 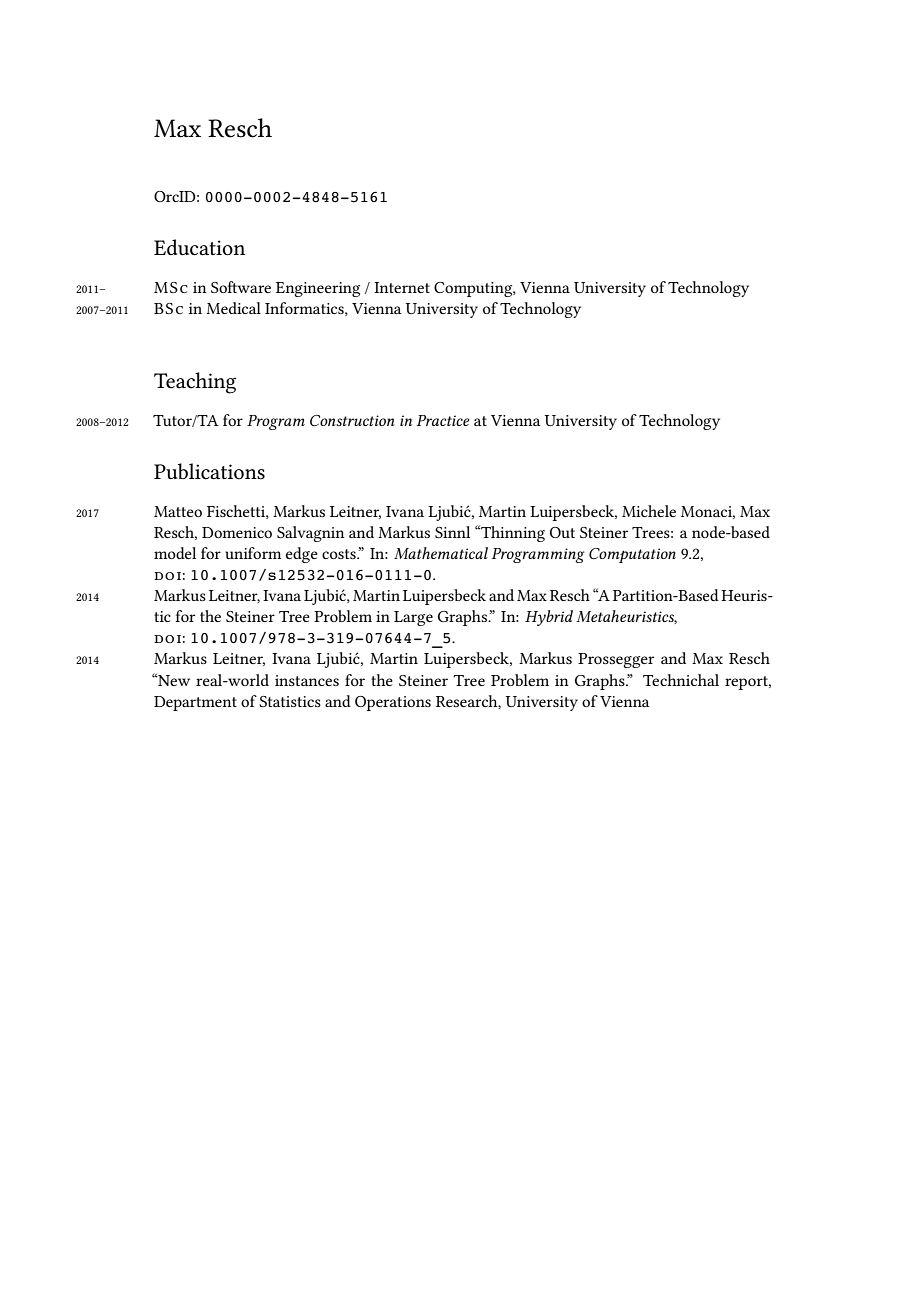 What do you see at coordinates (209, 471) in the screenshot?
I see `Publications` at bounding box center [209, 471].
